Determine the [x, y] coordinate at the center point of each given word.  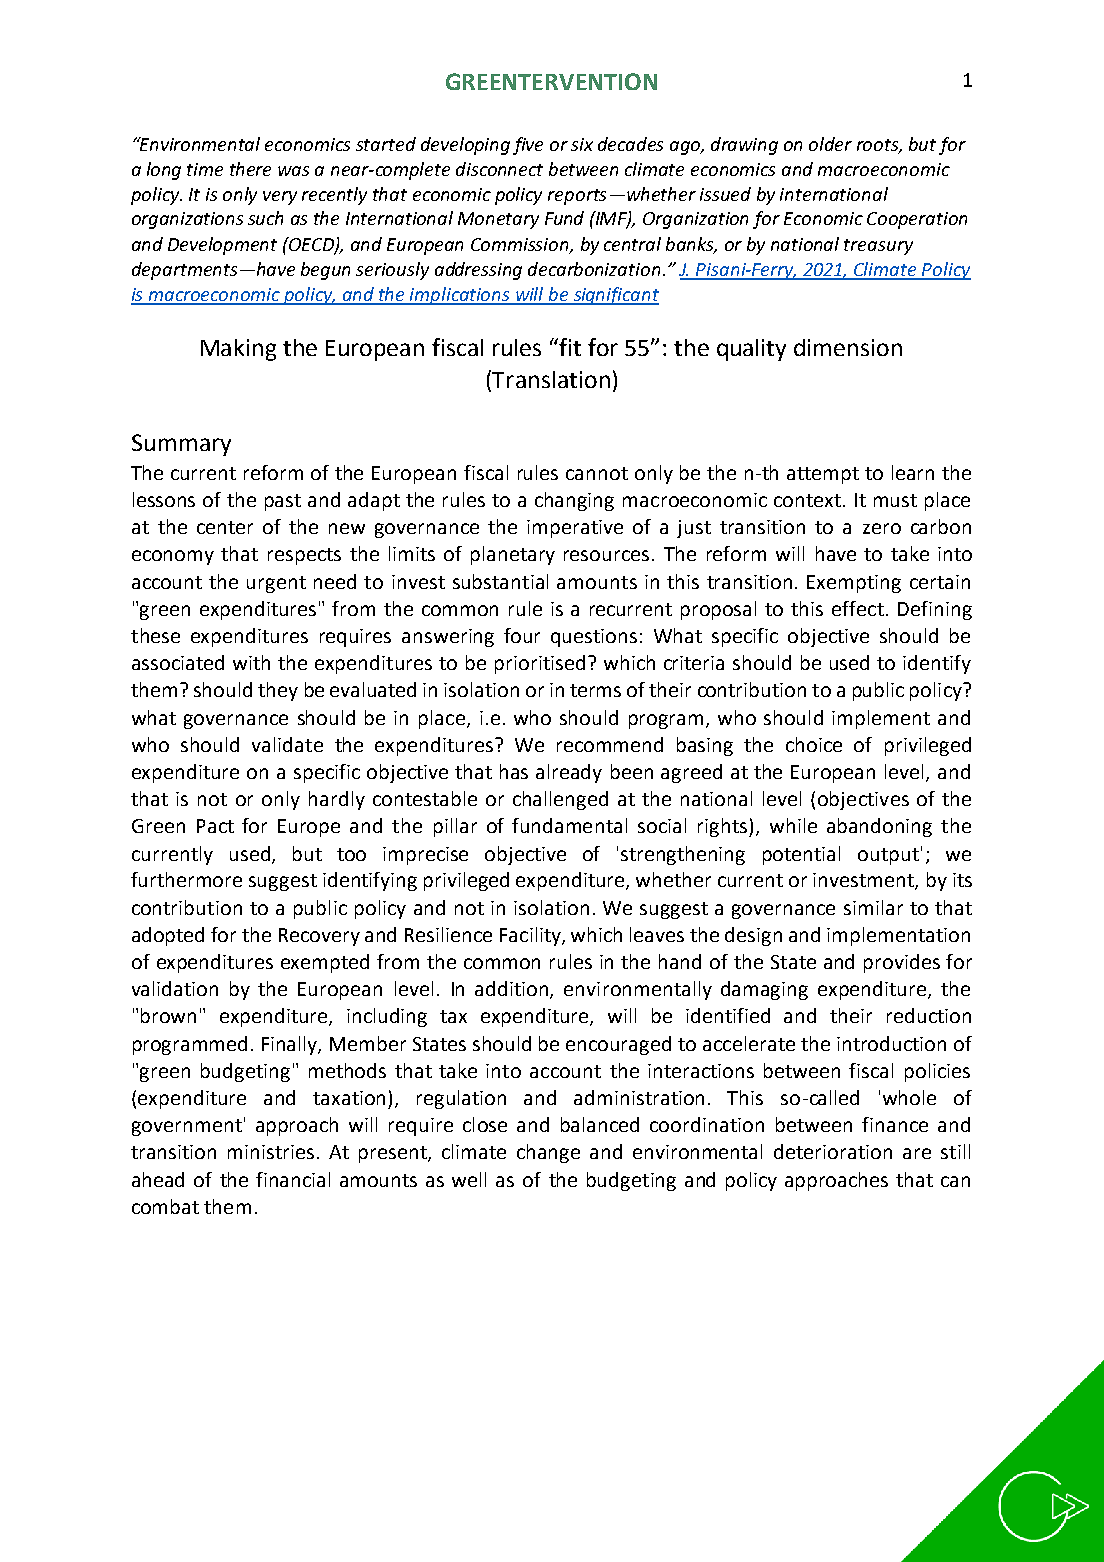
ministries [271, 1152]
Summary [181, 445]
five [528, 146]
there [250, 169]
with [251, 662]
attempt [823, 475]
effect [858, 608]
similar [873, 907]
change [548, 1153]
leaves [657, 934]
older [830, 144]
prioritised [540, 664]
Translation [551, 379]
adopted [168, 936]
